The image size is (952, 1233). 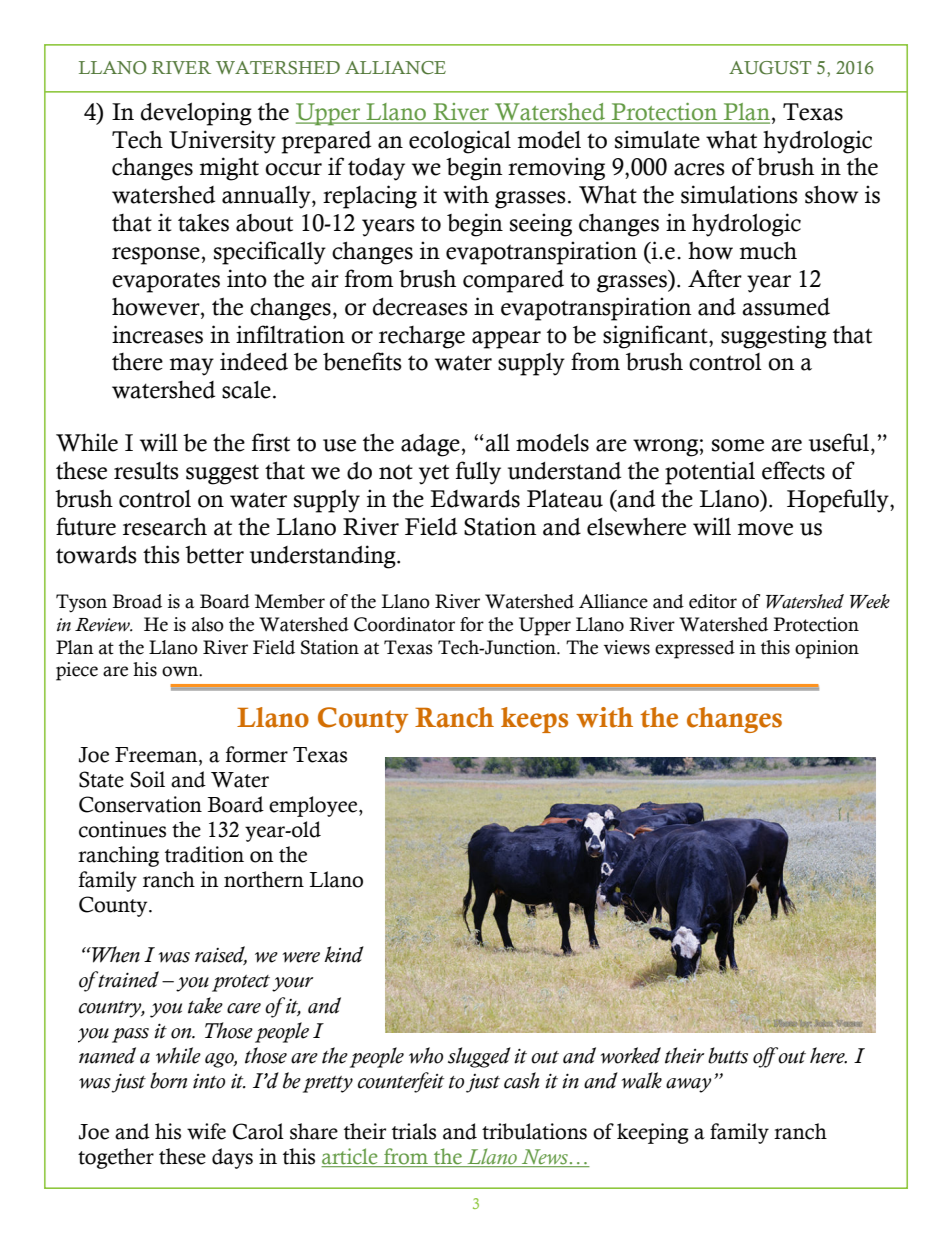 I want to click on appear, so click(x=506, y=340).
